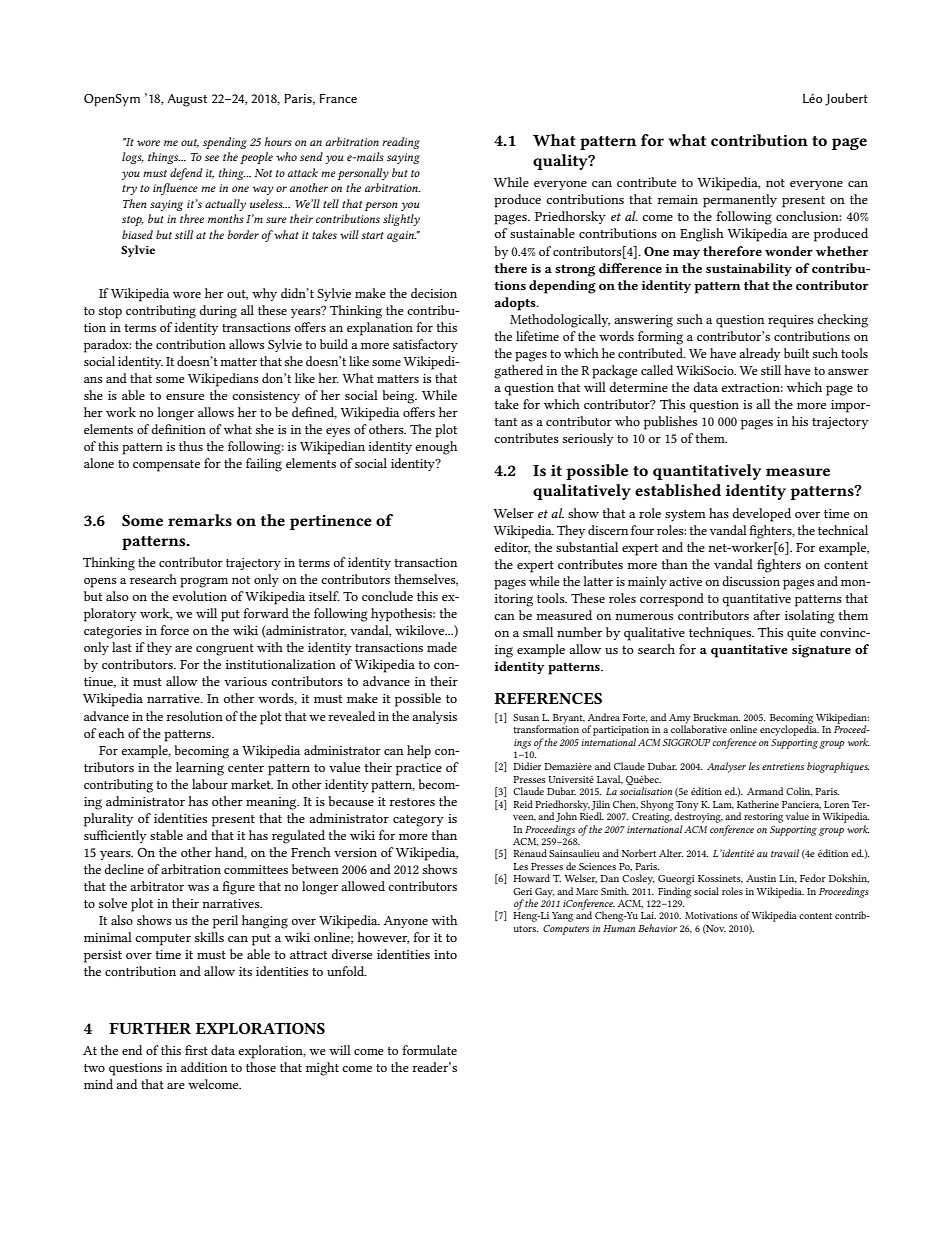 This document has width=952, height=1233. I want to click on discussion, so click(751, 581).
